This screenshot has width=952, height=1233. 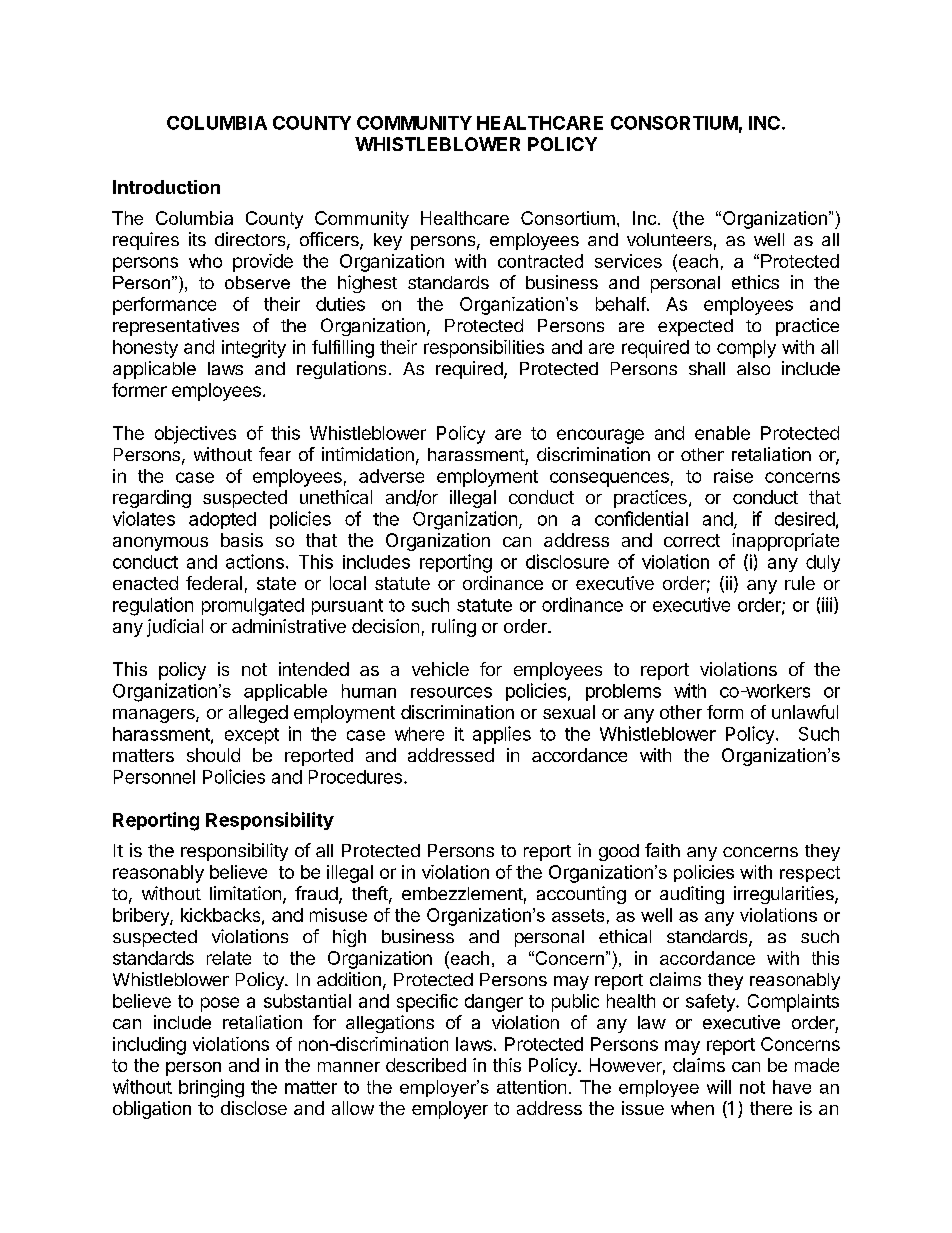 I want to click on contracted, so click(x=540, y=261).
